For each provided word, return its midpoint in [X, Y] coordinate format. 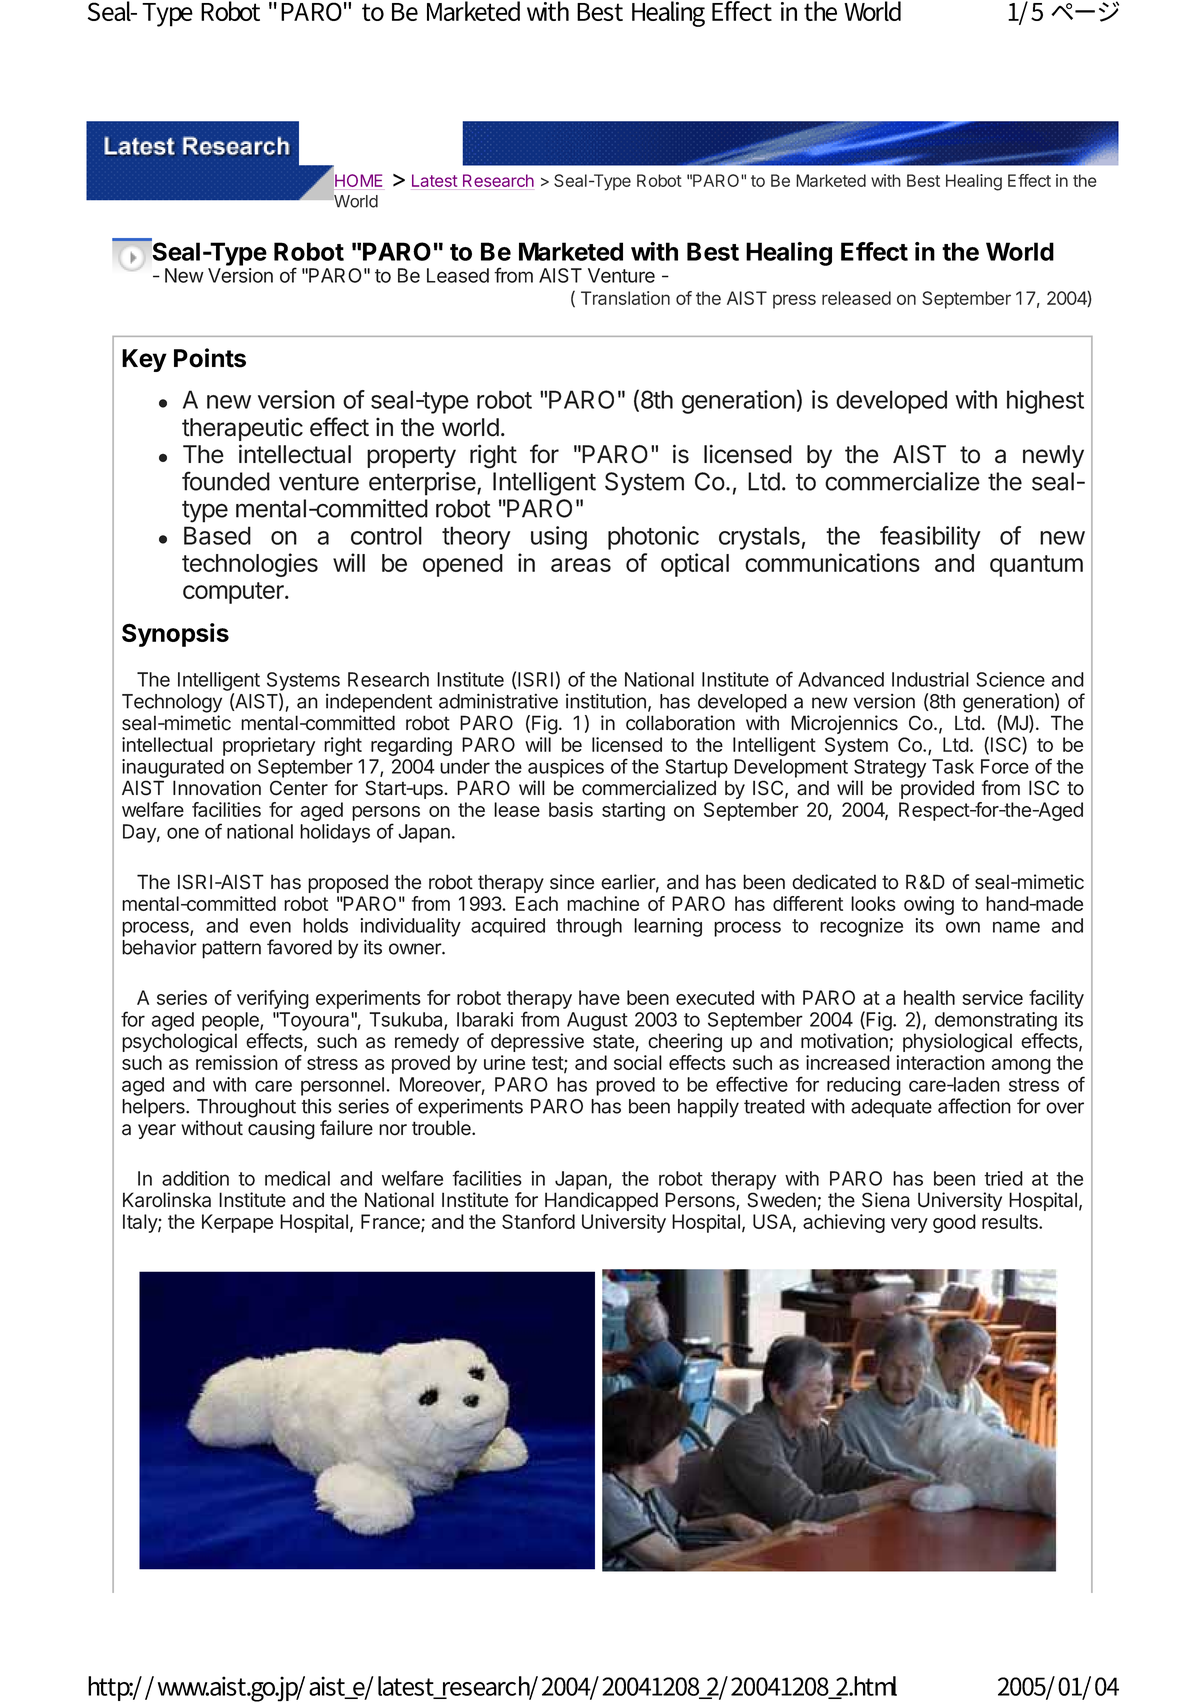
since [572, 882]
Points [210, 358]
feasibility [930, 538]
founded [226, 481]
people [231, 1021]
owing [929, 905]
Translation [625, 298]
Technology [172, 703]
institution [606, 701]
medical [297, 1178]
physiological [957, 1043]
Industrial [930, 679]
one [183, 833]
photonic [653, 538]
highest [1045, 402]
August [597, 1021]
